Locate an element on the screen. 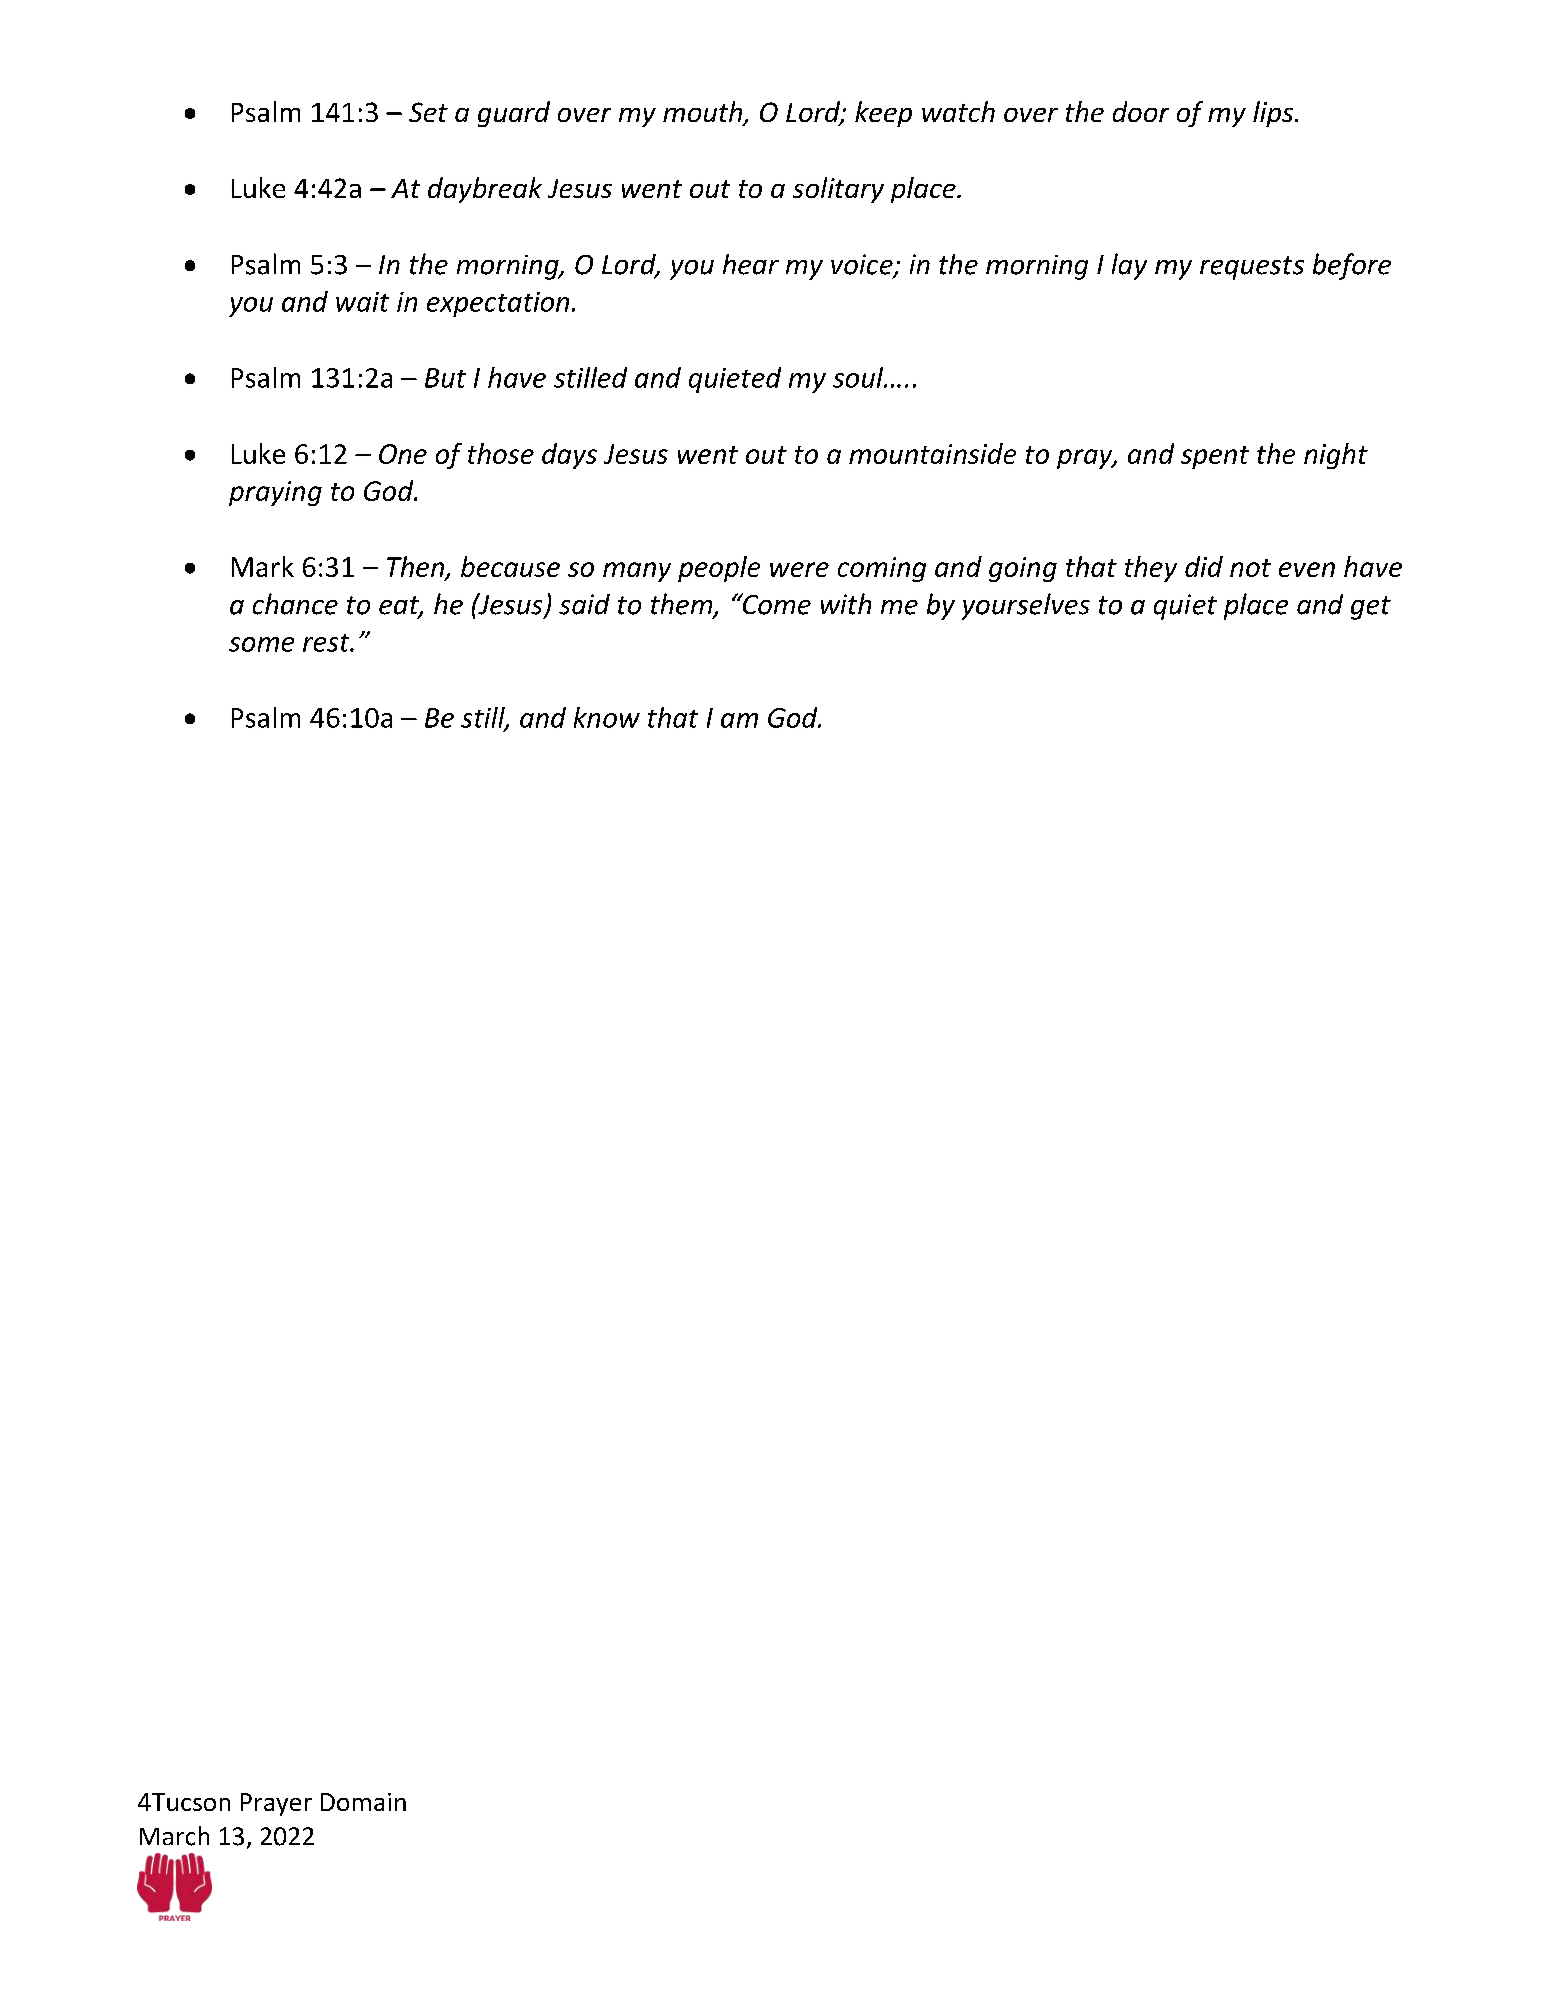  said is located at coordinates (584, 604).
